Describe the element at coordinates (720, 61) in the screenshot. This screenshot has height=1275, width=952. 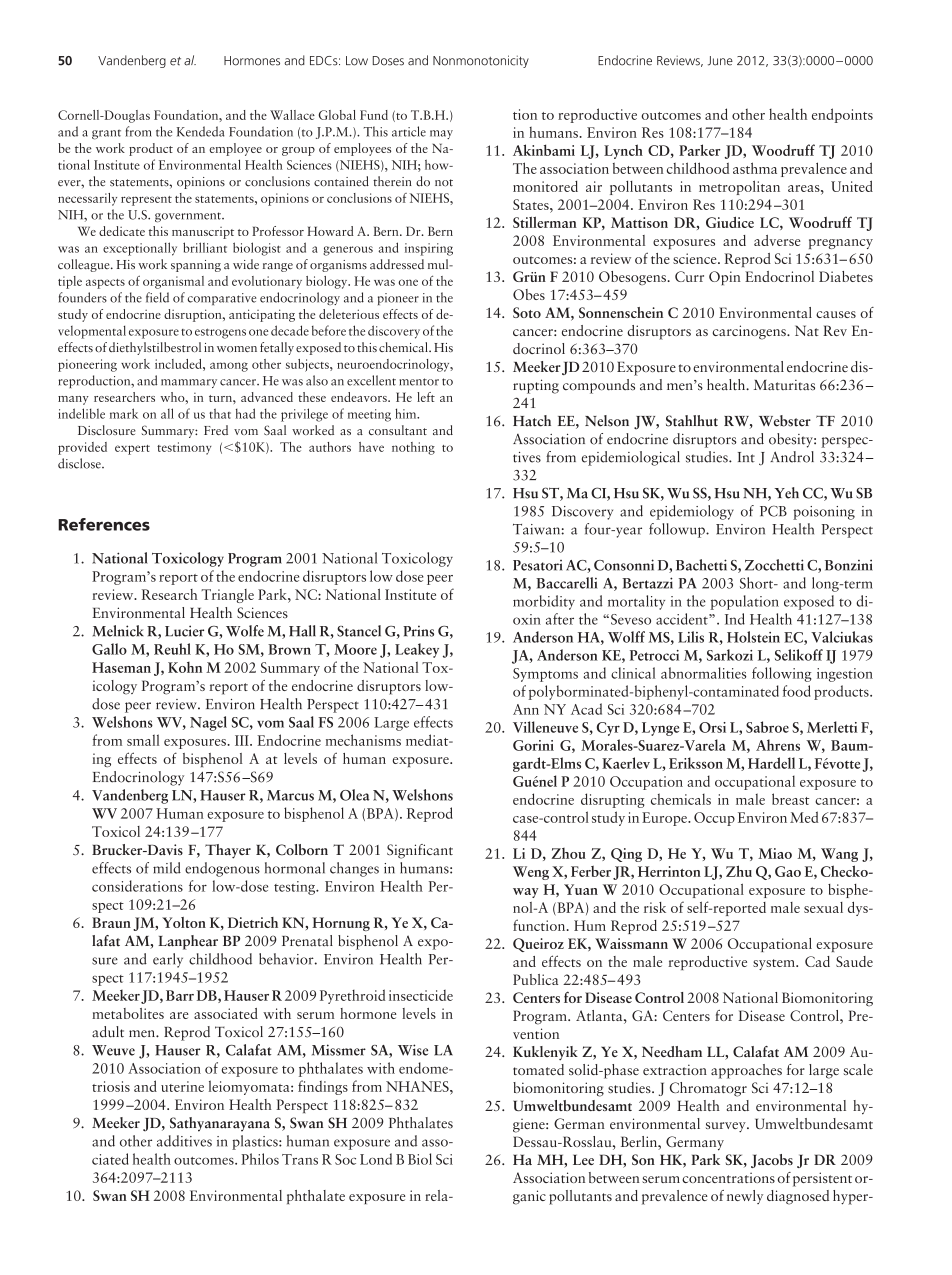
I see `June` at that location.
